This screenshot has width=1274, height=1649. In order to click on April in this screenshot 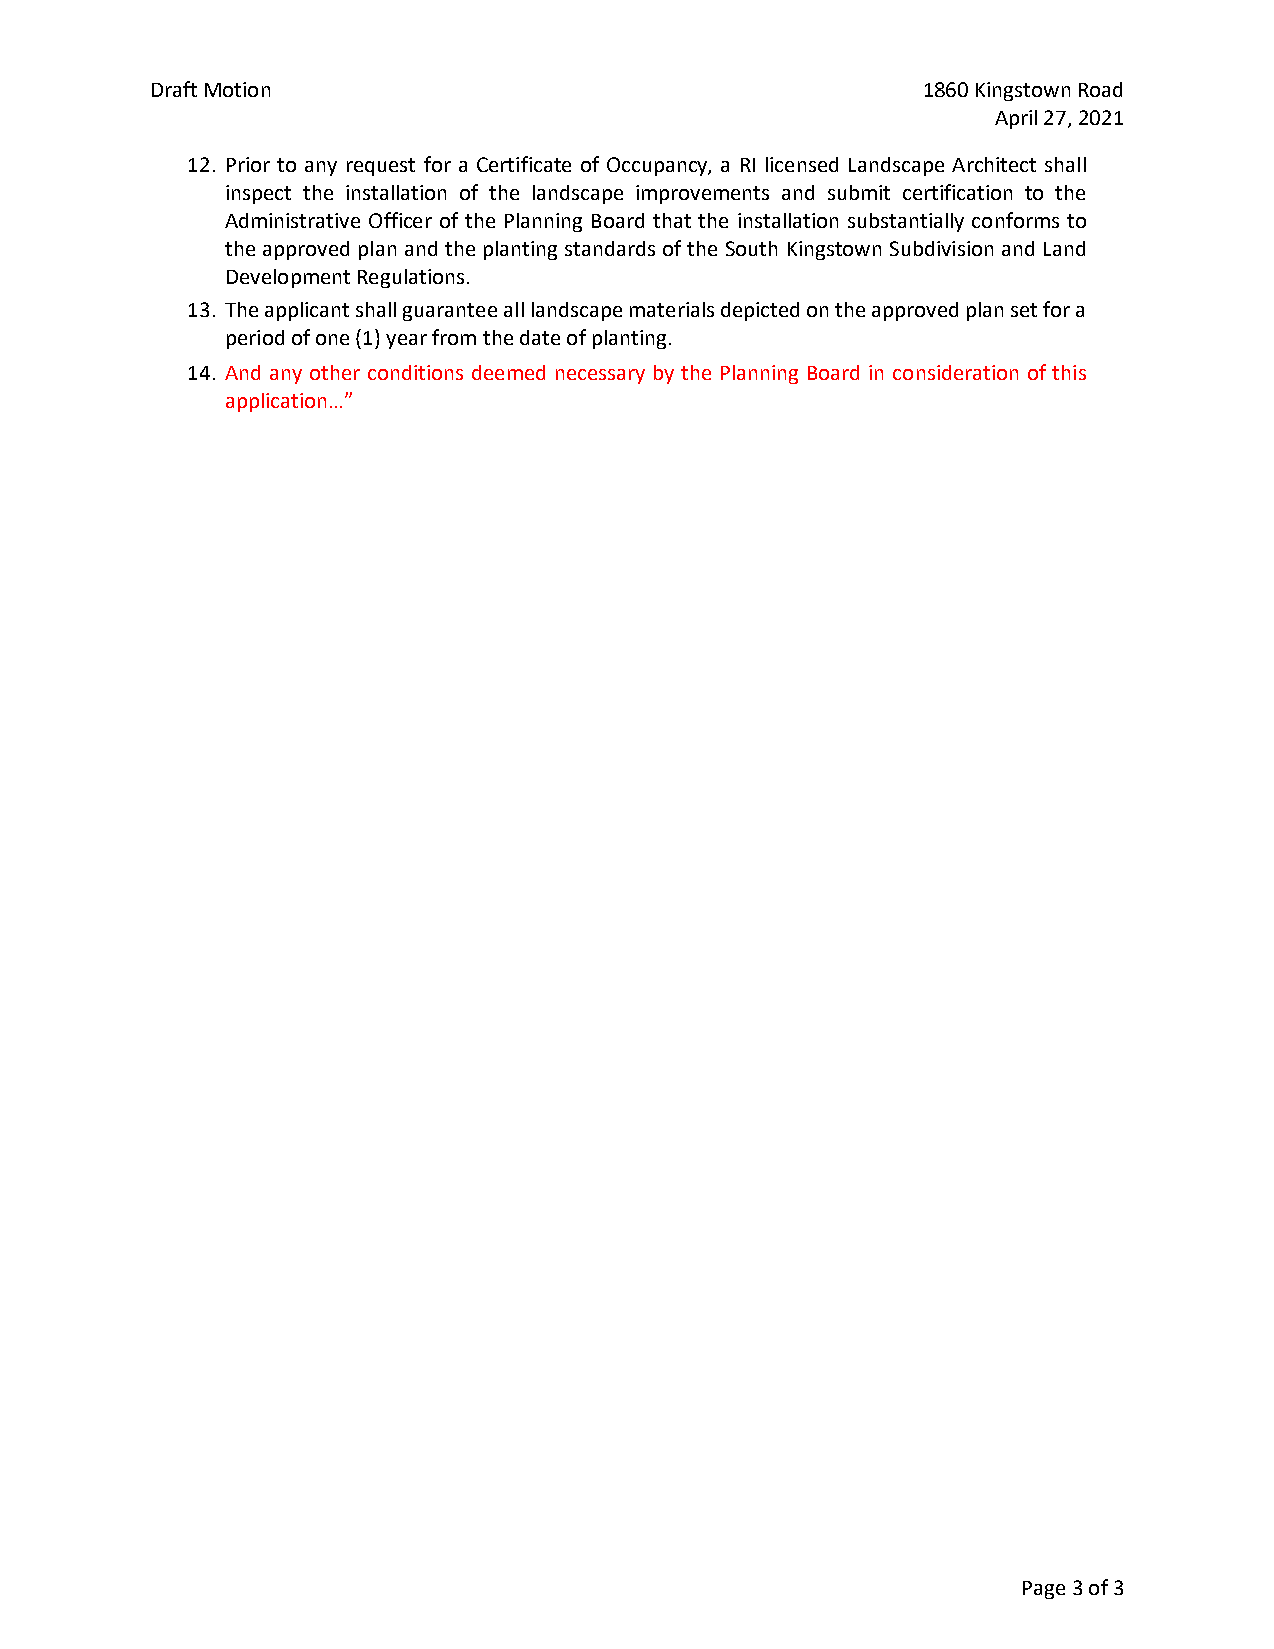, I will do `click(1016, 119)`.
